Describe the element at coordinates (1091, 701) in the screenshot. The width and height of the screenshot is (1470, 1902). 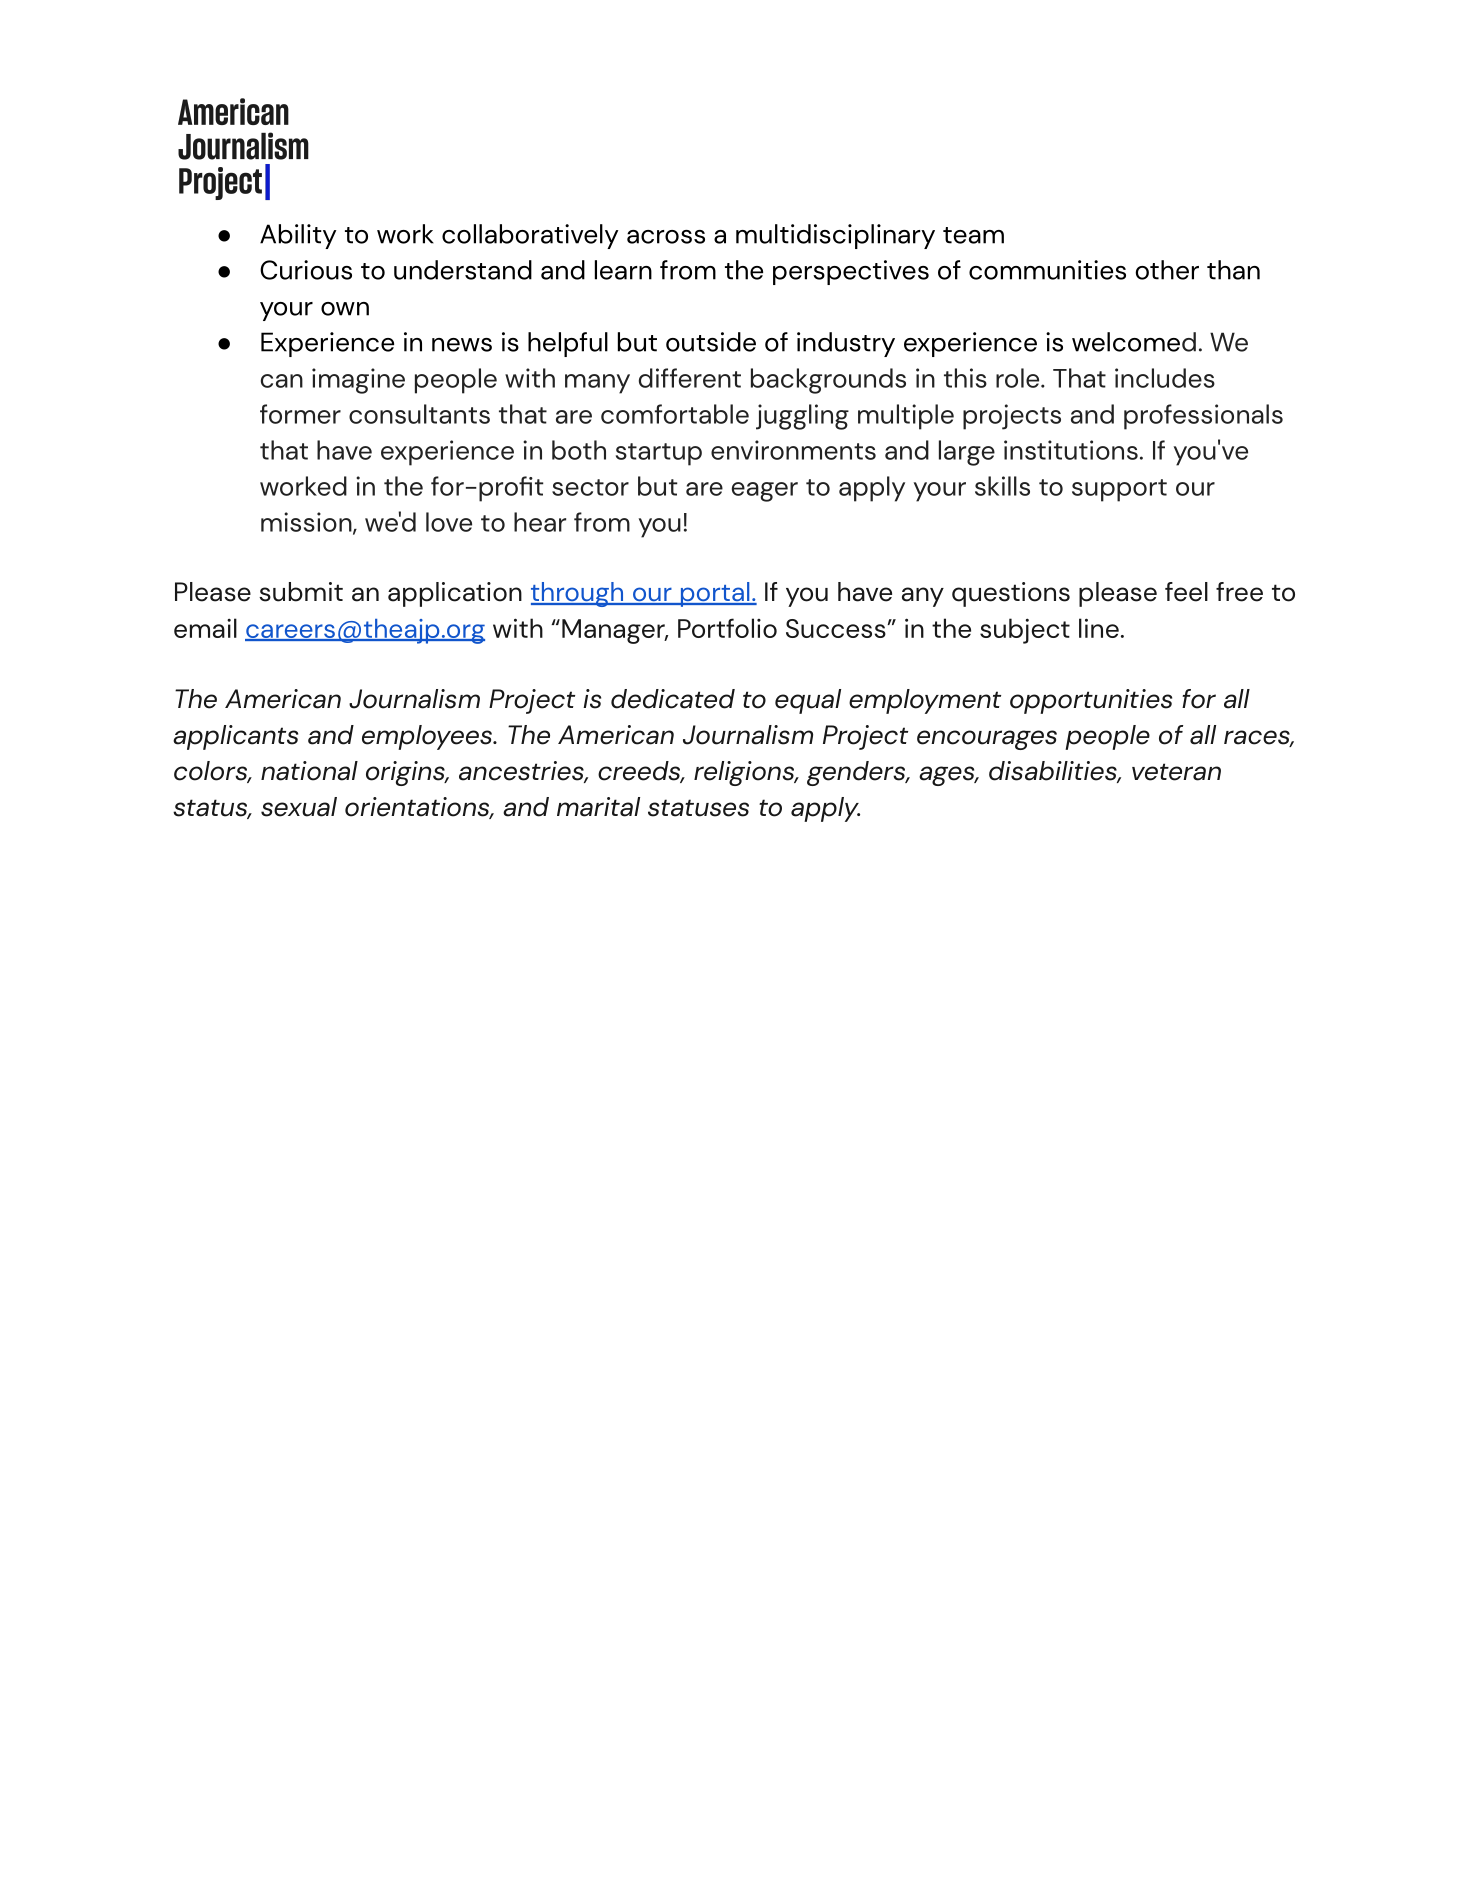
I see `opportunities` at that location.
